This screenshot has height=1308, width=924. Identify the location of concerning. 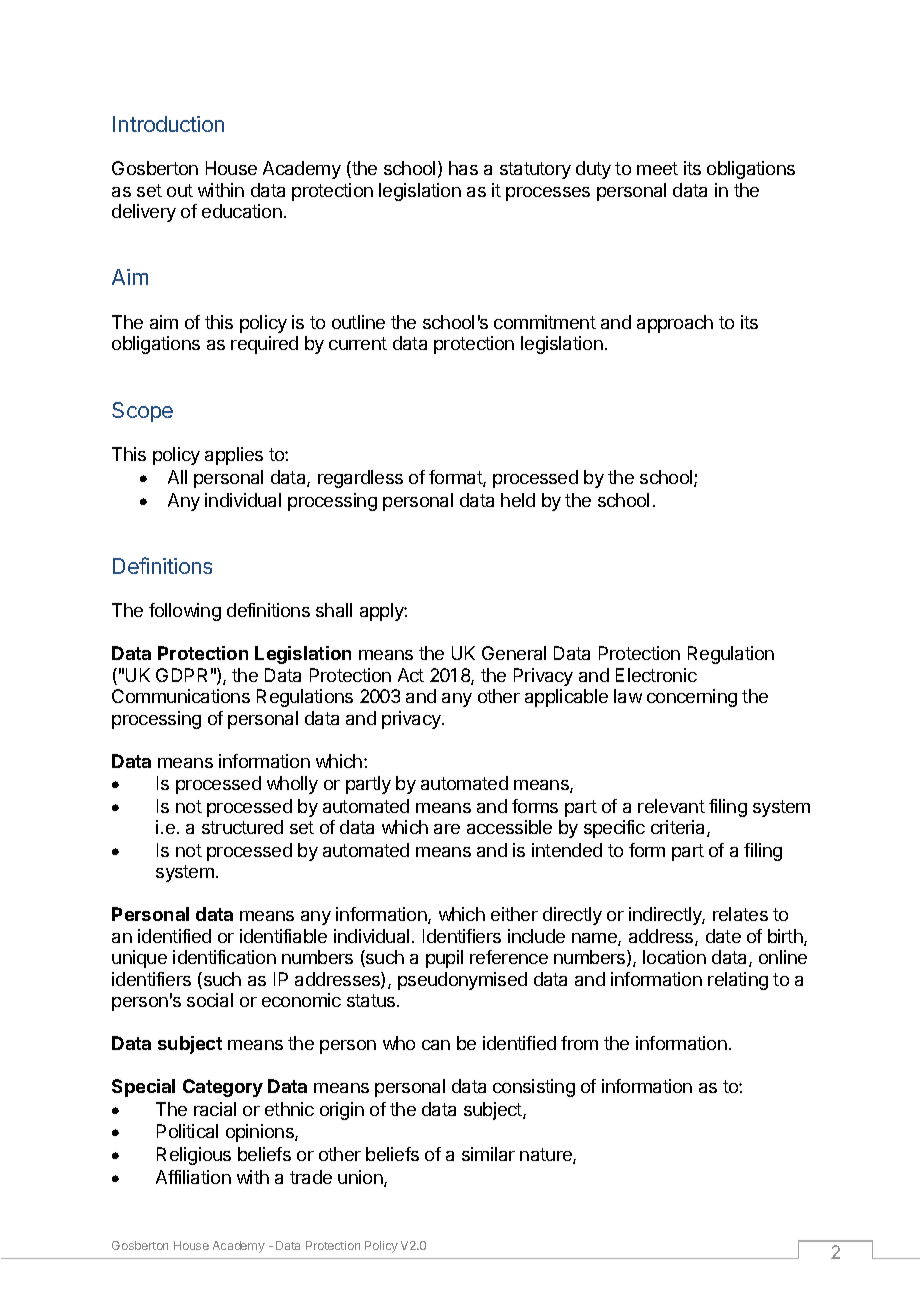
(692, 698).
